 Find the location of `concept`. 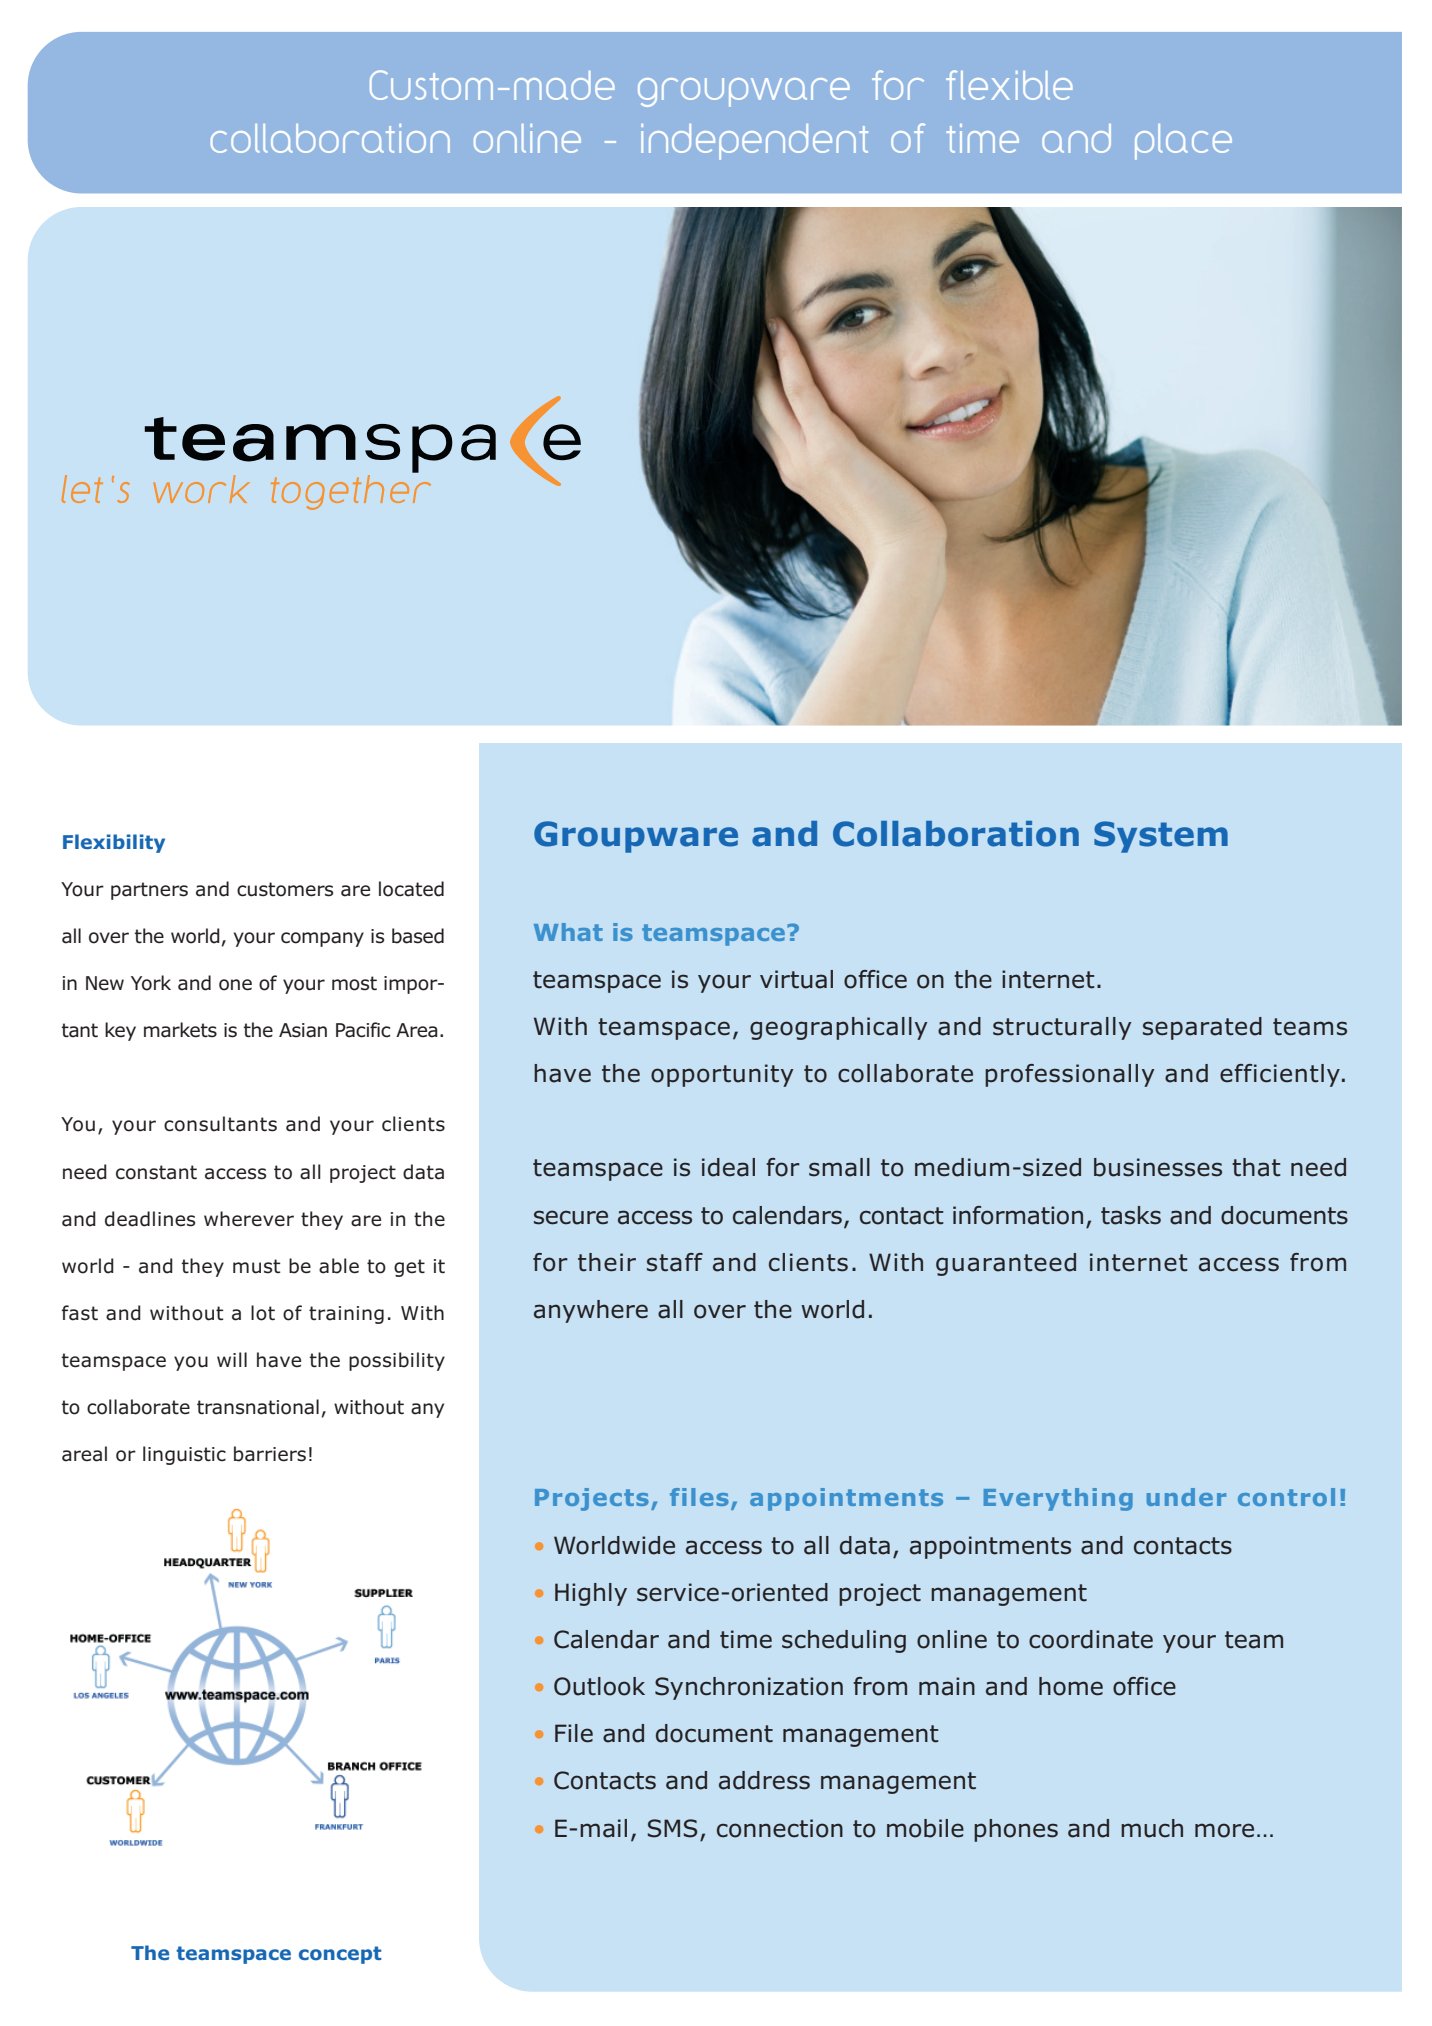

concept is located at coordinates (340, 1955).
